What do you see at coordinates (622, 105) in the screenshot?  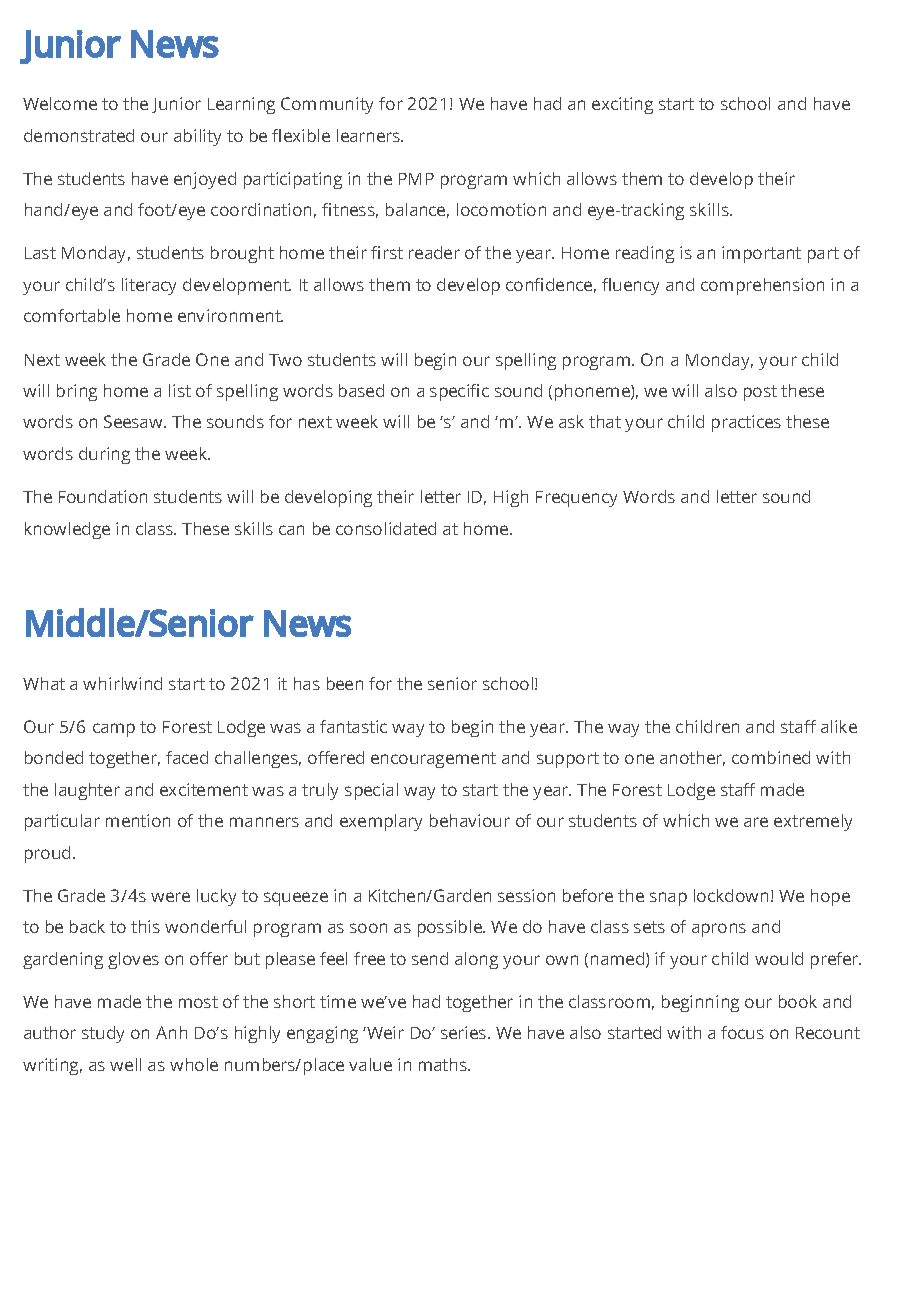 I see `exciting` at bounding box center [622, 105].
